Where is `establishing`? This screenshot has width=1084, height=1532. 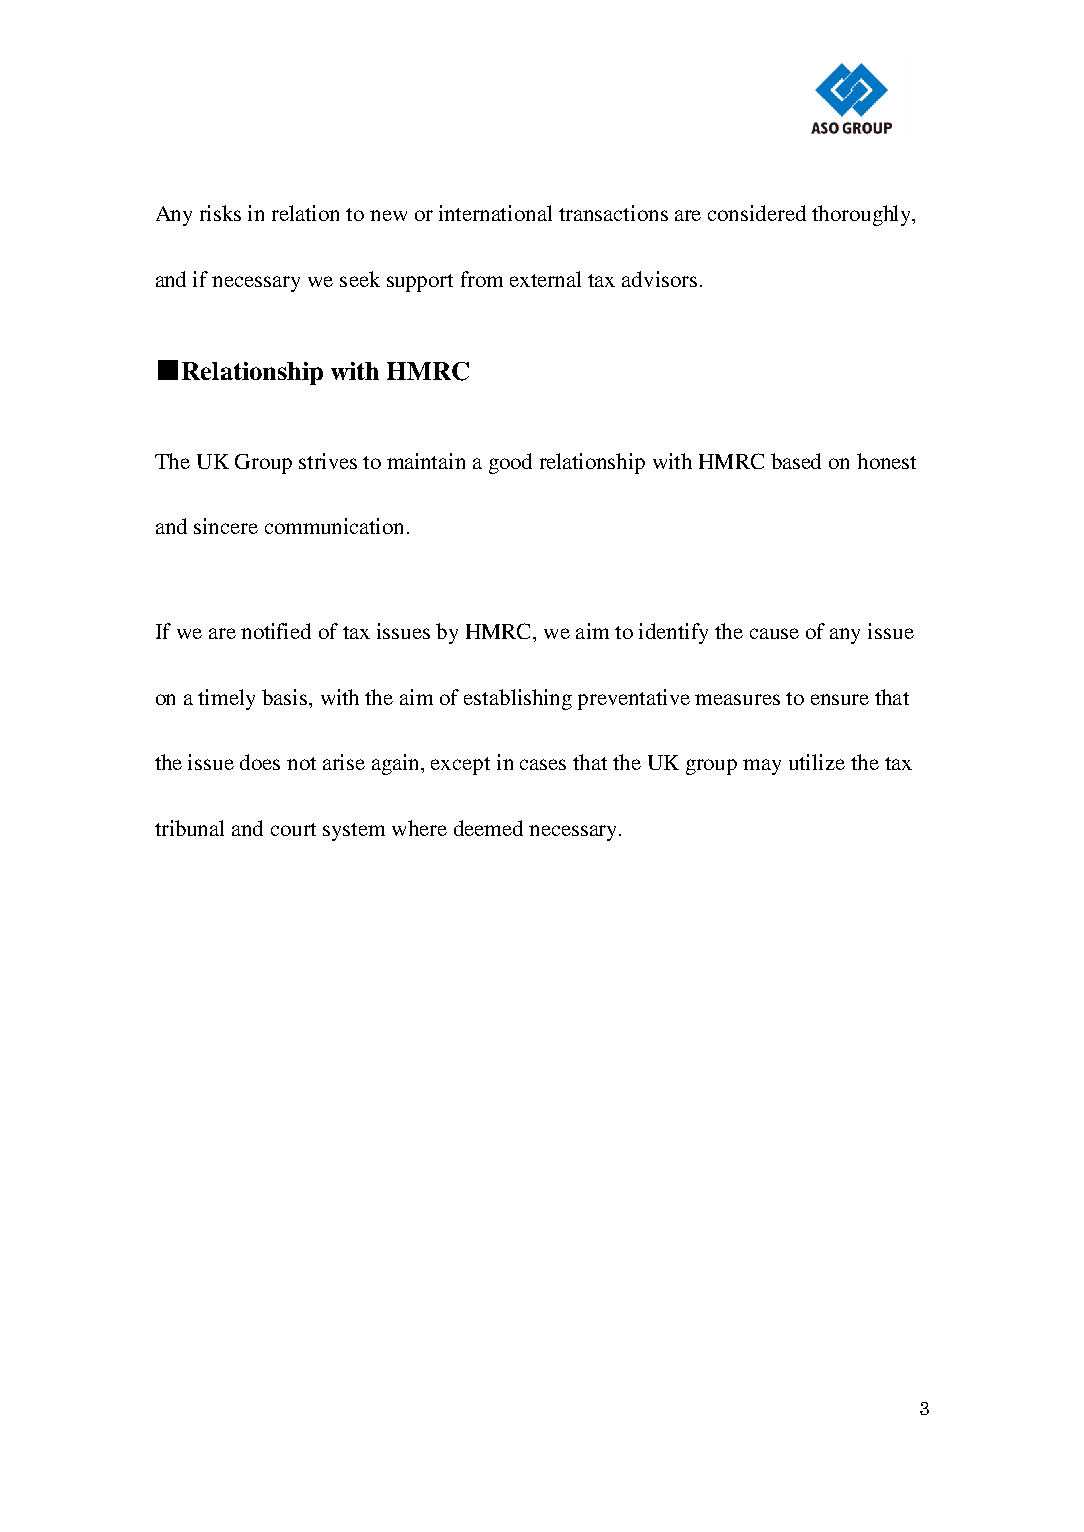 establishing is located at coordinates (518, 699).
